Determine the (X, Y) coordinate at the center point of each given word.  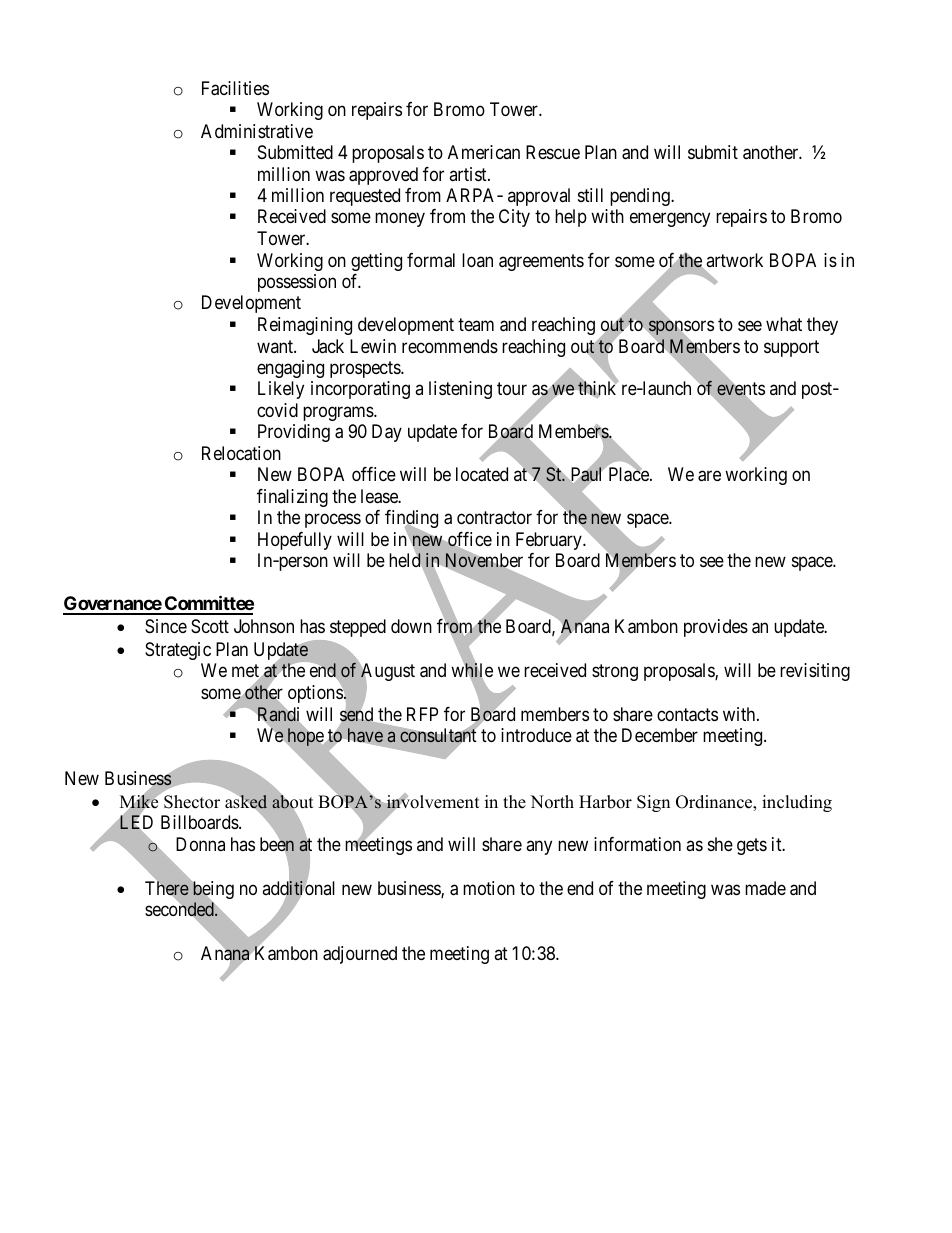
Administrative (257, 131)
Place (630, 474)
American (484, 152)
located (482, 474)
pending (641, 197)
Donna (200, 844)
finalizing (292, 498)
